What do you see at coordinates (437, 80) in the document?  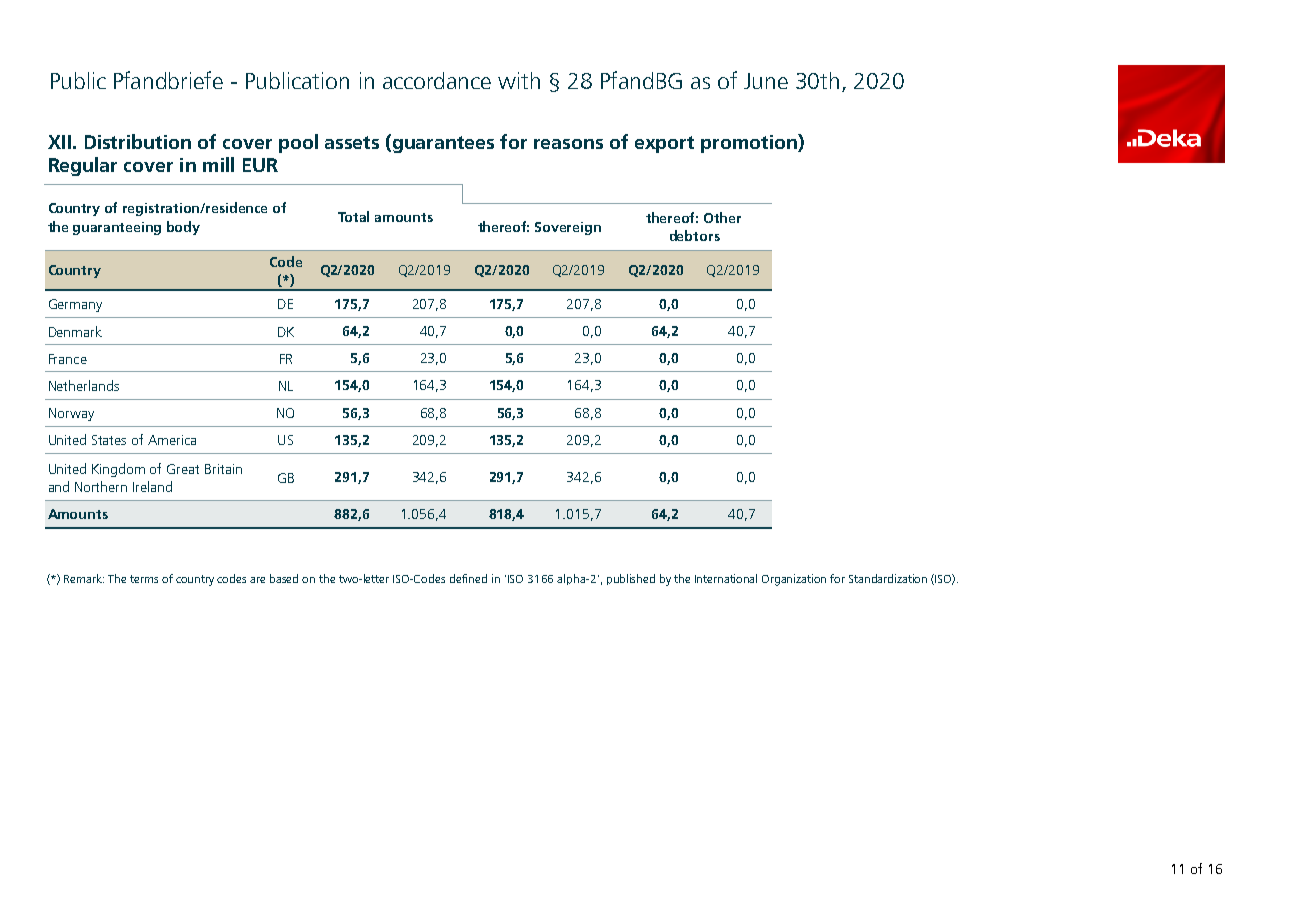 I see `accordance` at bounding box center [437, 80].
